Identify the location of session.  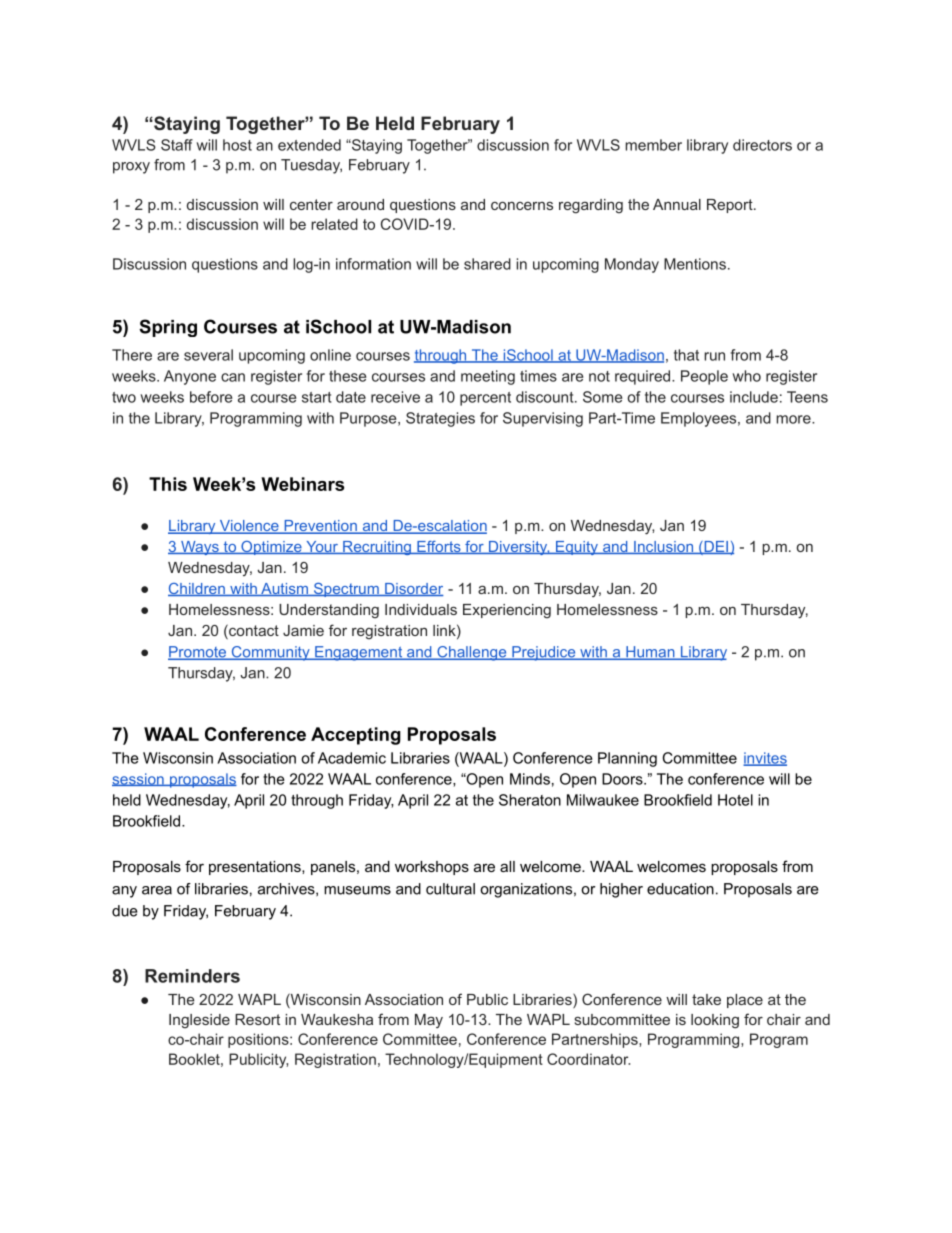
(139, 779).
